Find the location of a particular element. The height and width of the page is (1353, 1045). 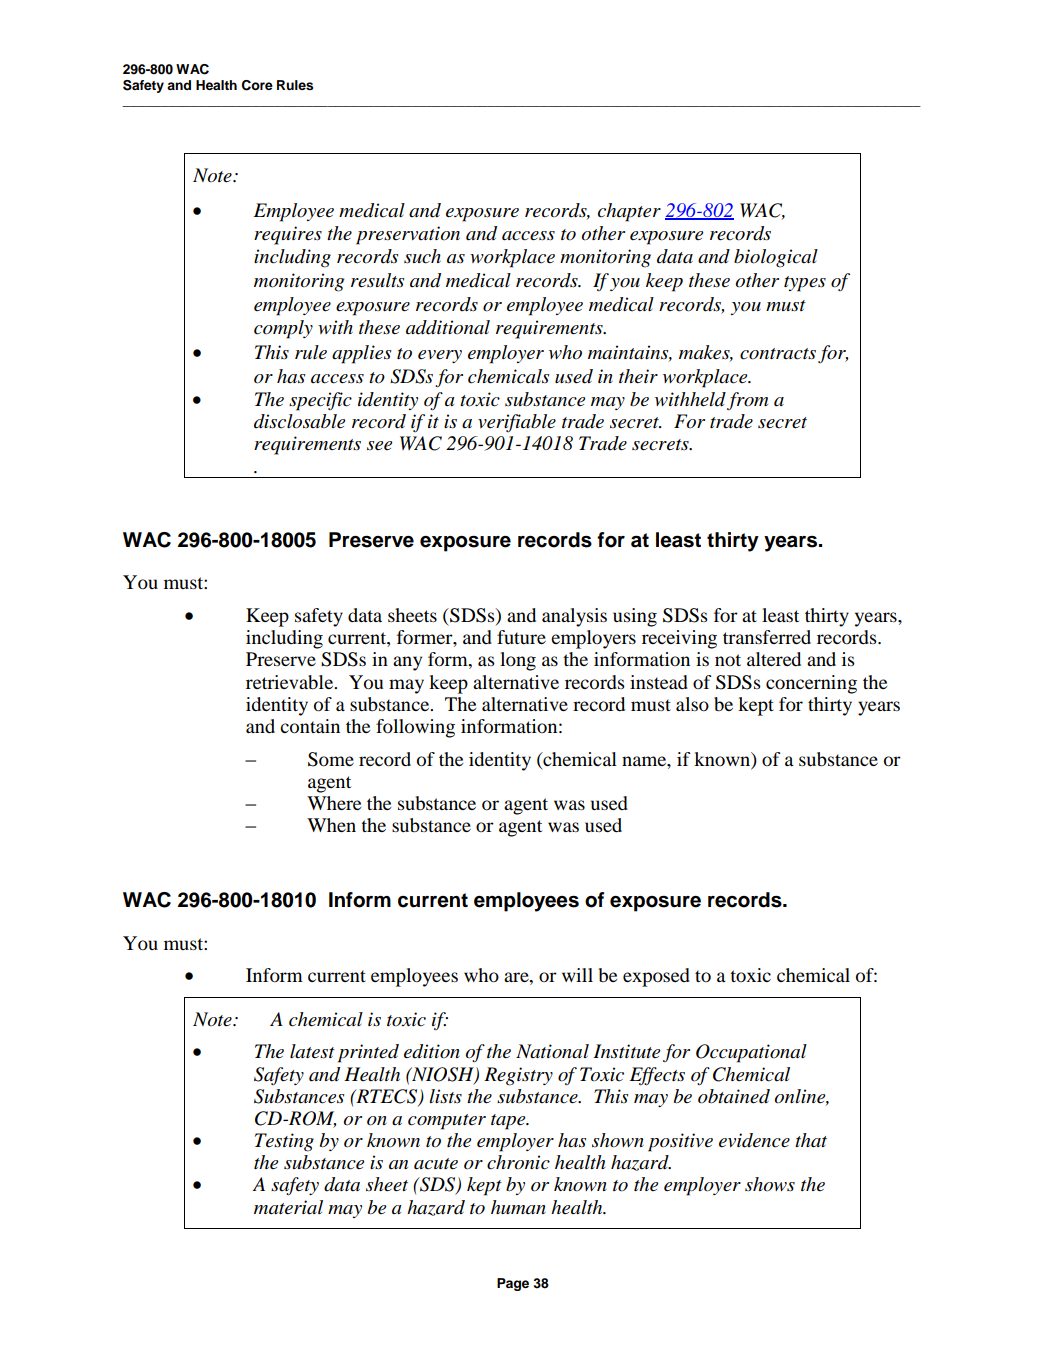

biological is located at coordinates (776, 258).
